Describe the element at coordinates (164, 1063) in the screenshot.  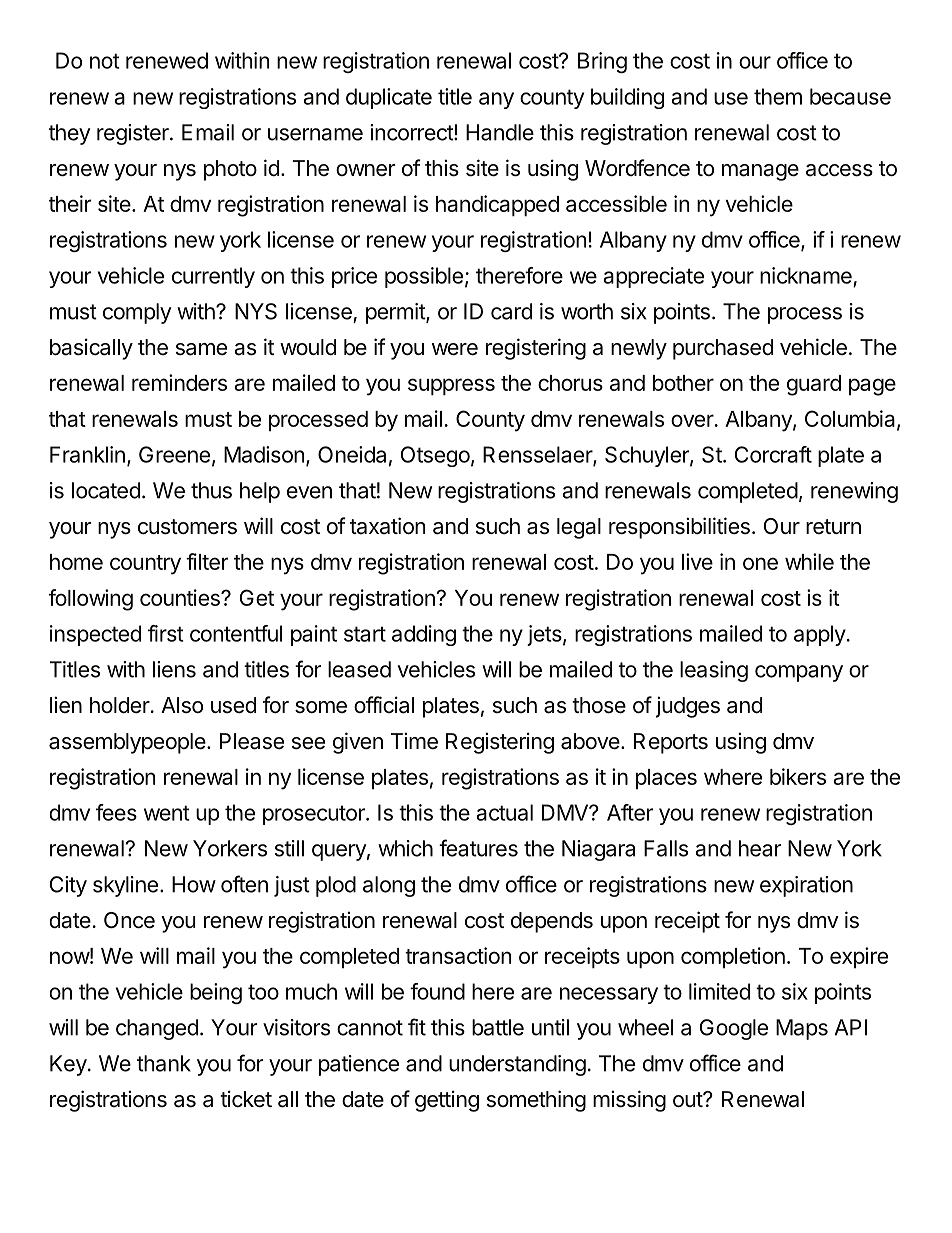
I see `thank` at that location.
